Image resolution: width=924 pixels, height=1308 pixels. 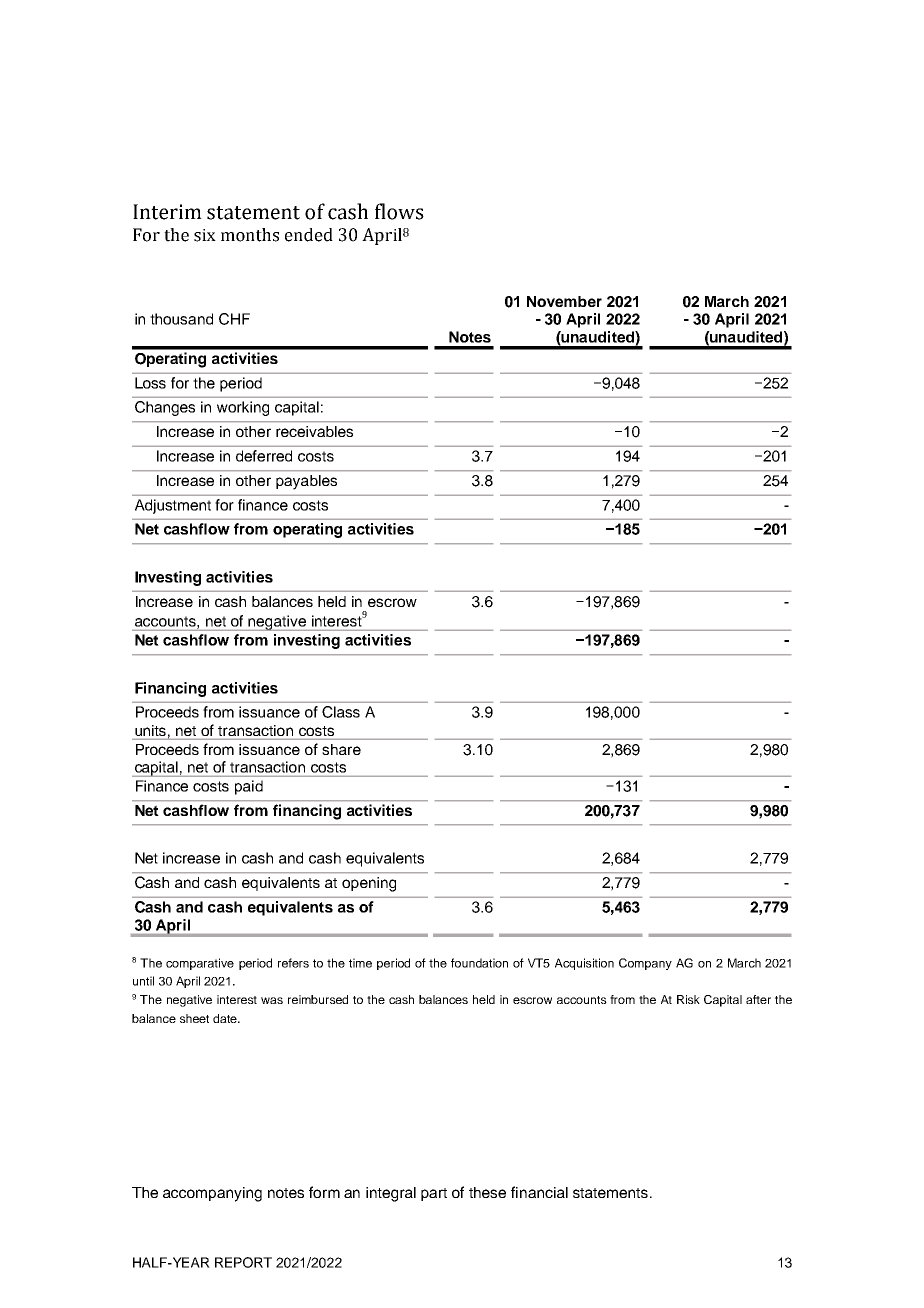 What do you see at coordinates (564, 301) in the screenshot?
I see `November` at bounding box center [564, 301].
